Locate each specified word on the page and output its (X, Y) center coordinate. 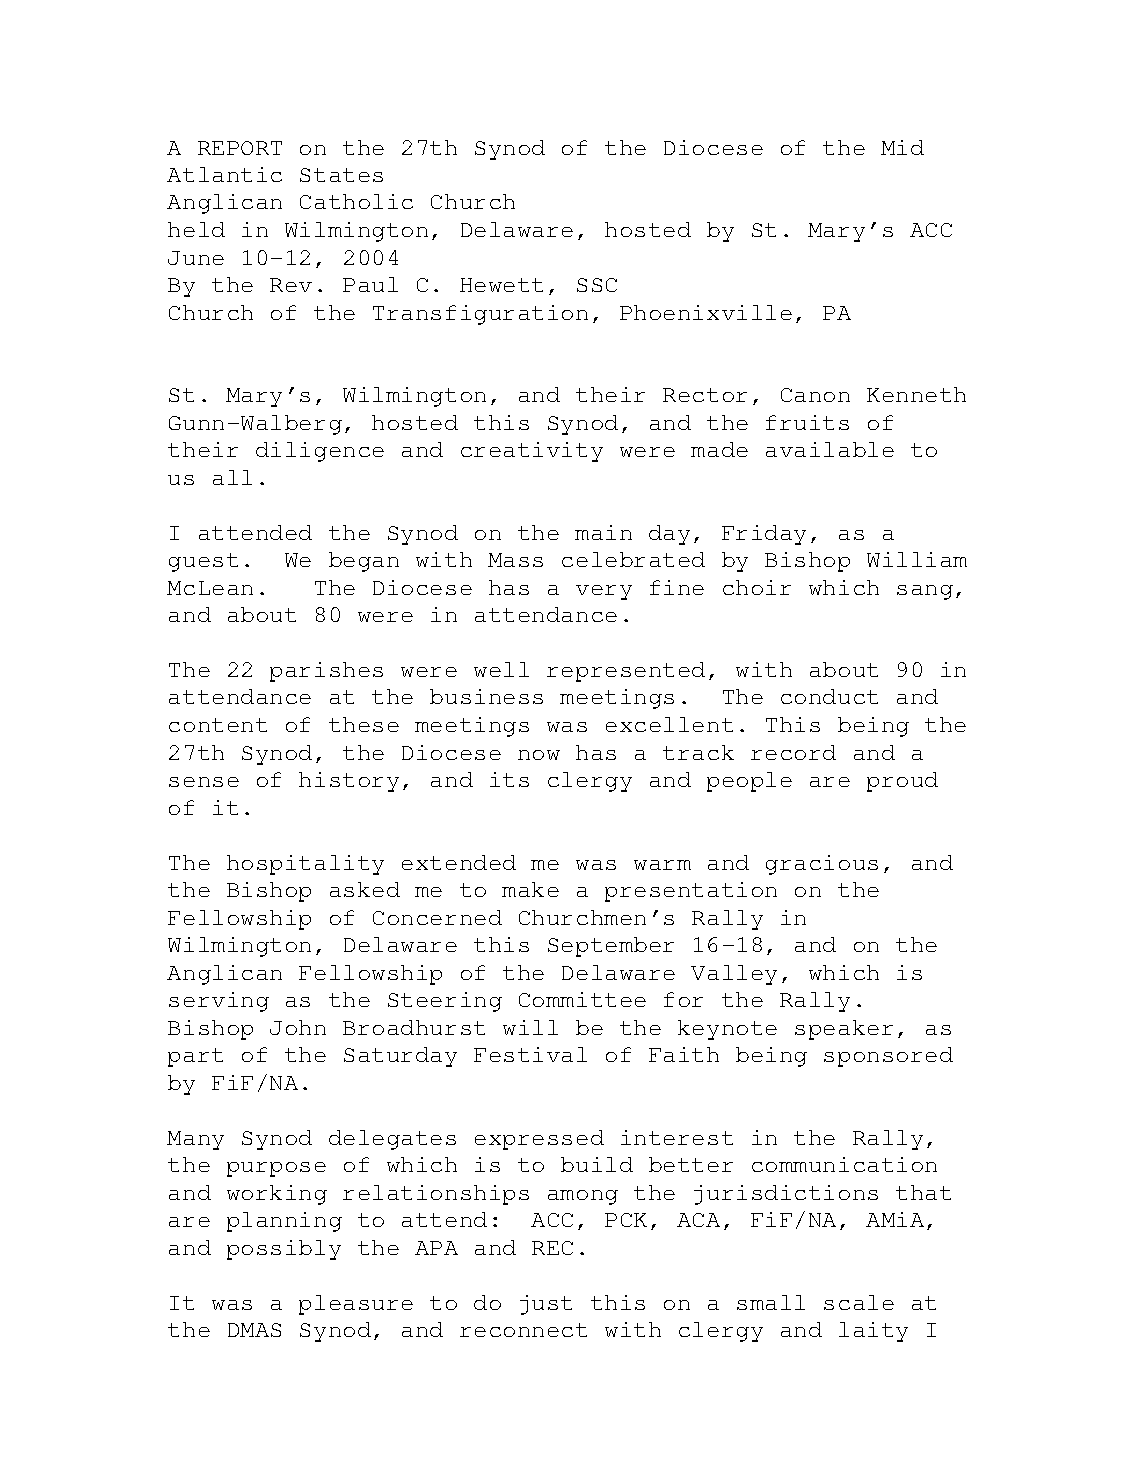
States (341, 175)
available (830, 449)
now (539, 755)
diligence (320, 452)
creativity (532, 452)
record (793, 752)
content (218, 725)
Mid (902, 147)
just (546, 1305)
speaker (844, 1030)
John (298, 1027)
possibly (284, 1250)
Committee (582, 999)
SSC (597, 285)
